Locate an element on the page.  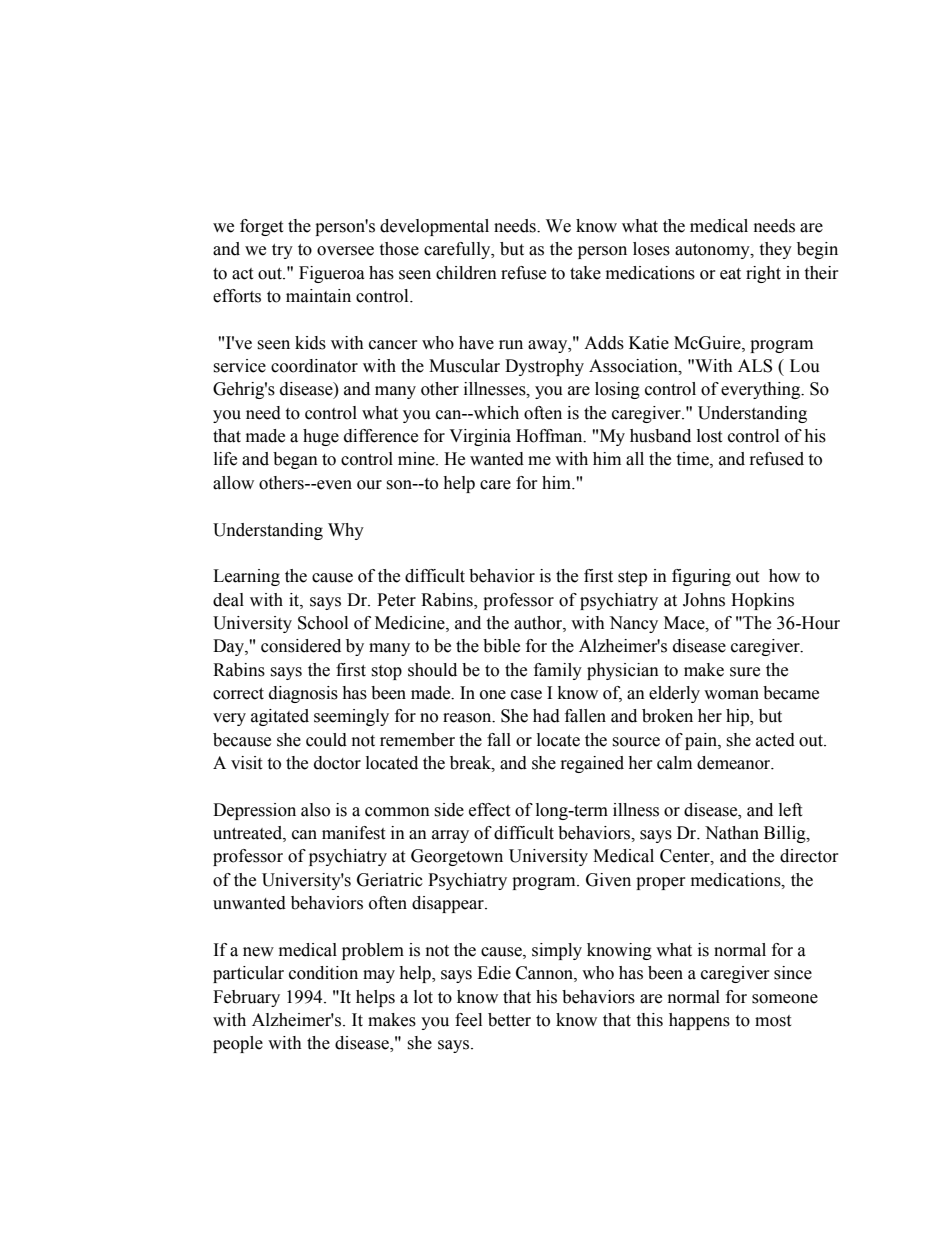
Hoffman is located at coordinates (550, 436).
